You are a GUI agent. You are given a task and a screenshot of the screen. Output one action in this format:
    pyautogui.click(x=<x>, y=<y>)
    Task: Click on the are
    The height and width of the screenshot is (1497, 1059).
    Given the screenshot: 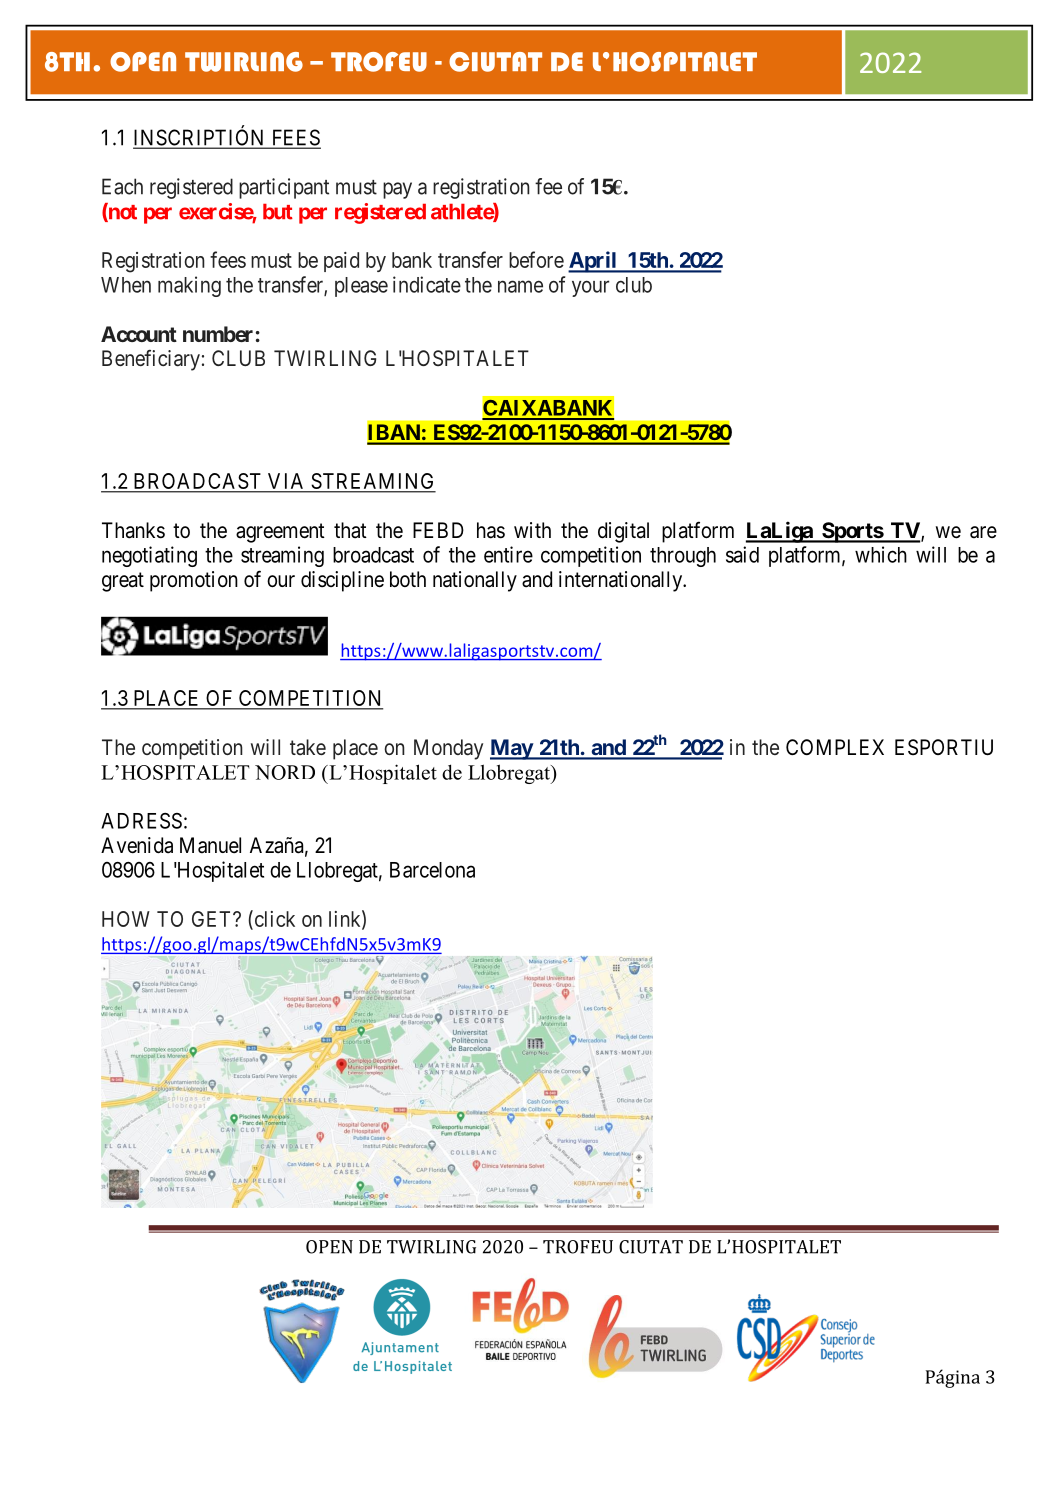 What is the action you would take?
    pyautogui.click(x=983, y=532)
